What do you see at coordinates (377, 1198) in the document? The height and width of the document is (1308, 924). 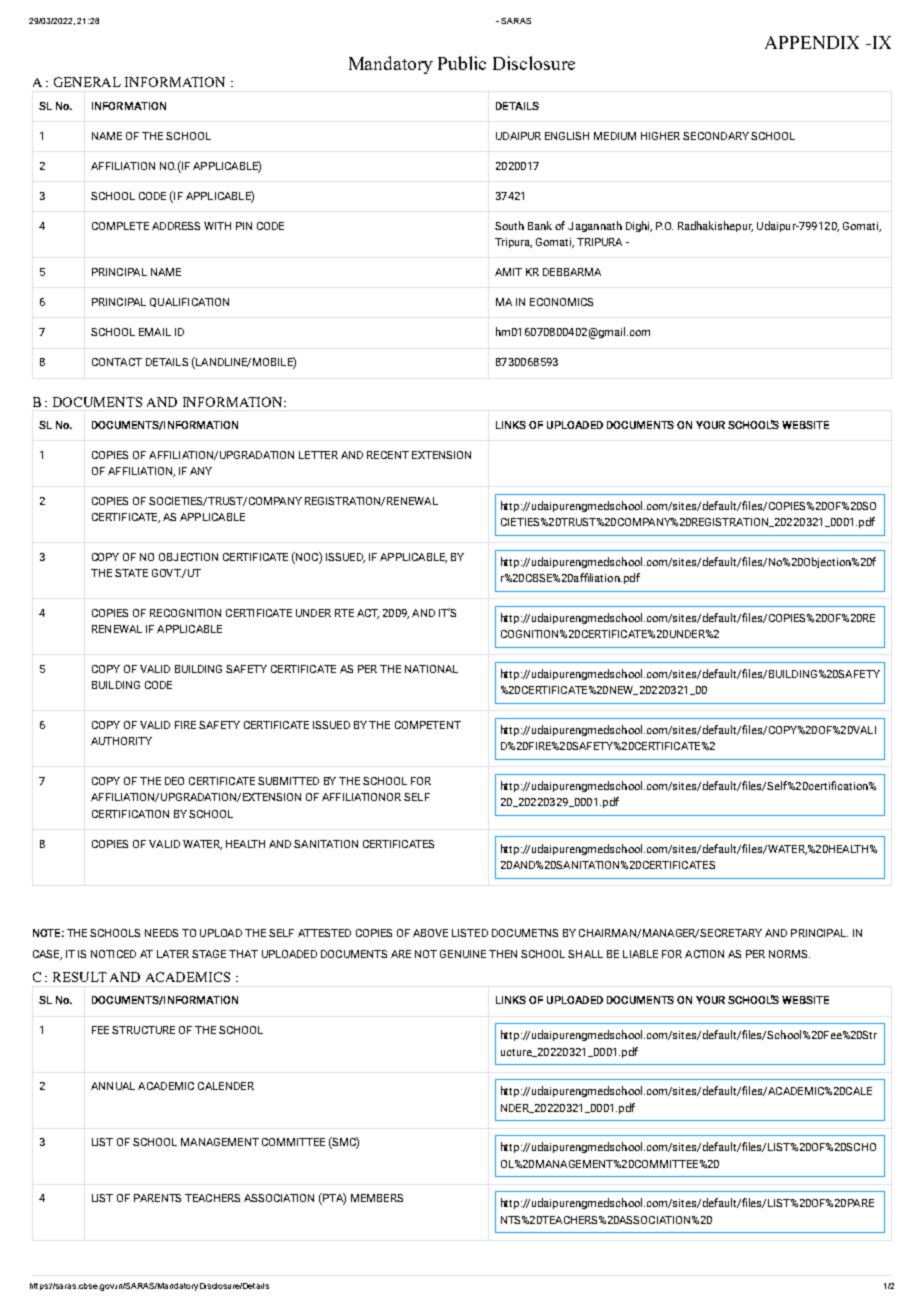 I see `MEMBERS` at bounding box center [377, 1198].
